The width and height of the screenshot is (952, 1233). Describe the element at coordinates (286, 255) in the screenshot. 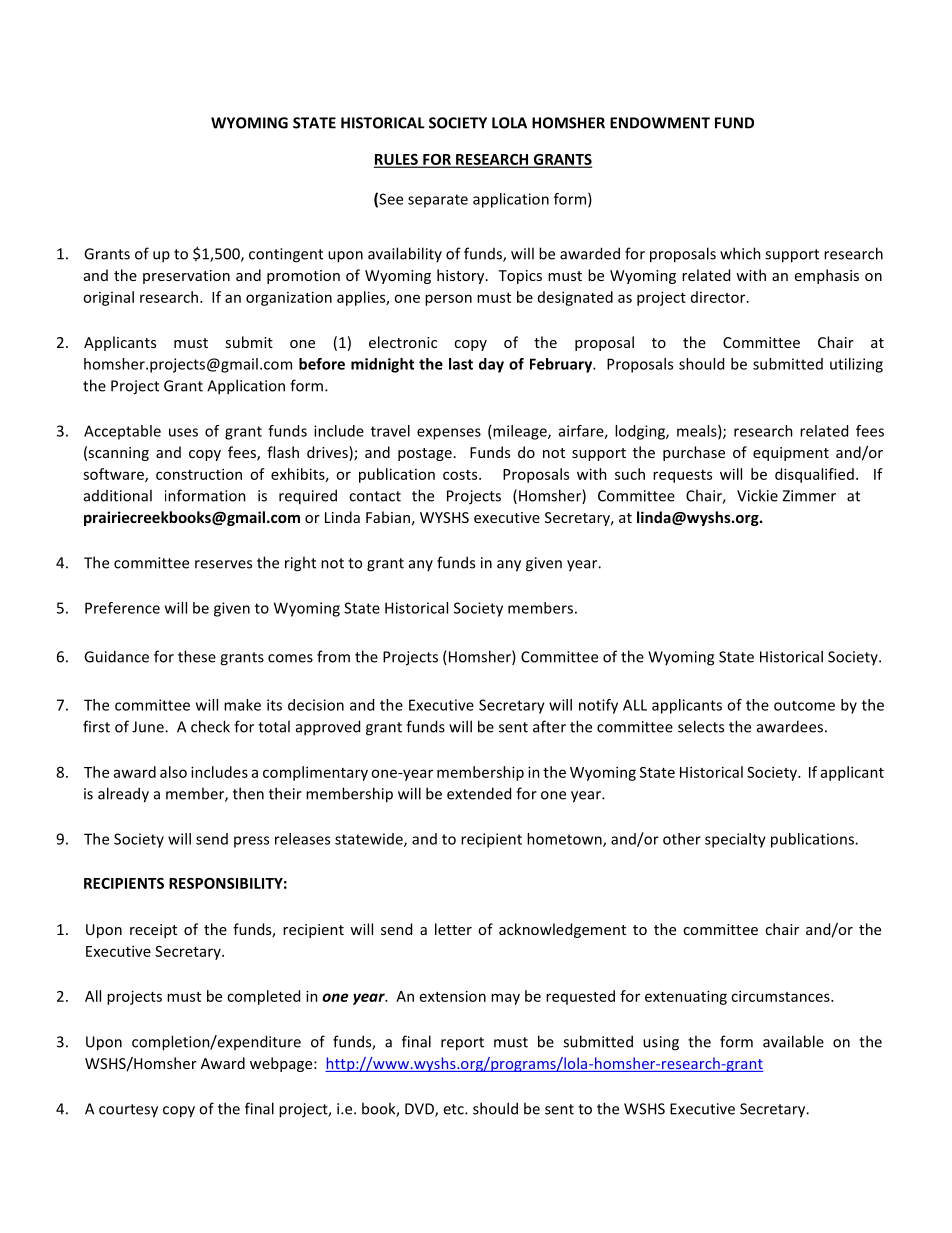

I see `contingent` at that location.
